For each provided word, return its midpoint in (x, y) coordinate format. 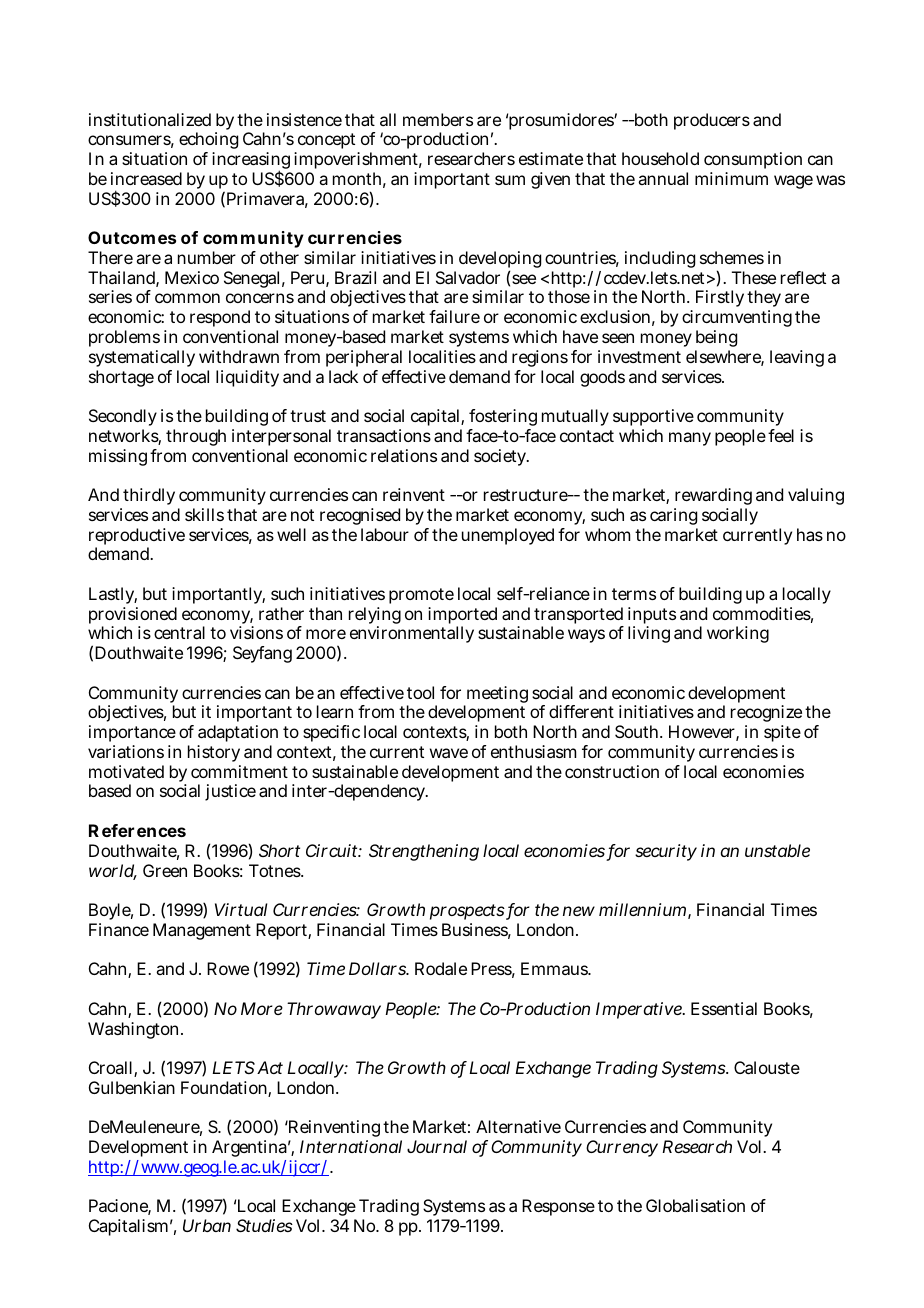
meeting (496, 696)
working (738, 634)
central (179, 632)
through (196, 437)
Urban (207, 1225)
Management (202, 931)
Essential (724, 1008)
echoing (208, 142)
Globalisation (695, 1205)
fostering (503, 417)
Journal (437, 1146)
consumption (753, 160)
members (438, 119)
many (690, 439)
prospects (467, 912)
